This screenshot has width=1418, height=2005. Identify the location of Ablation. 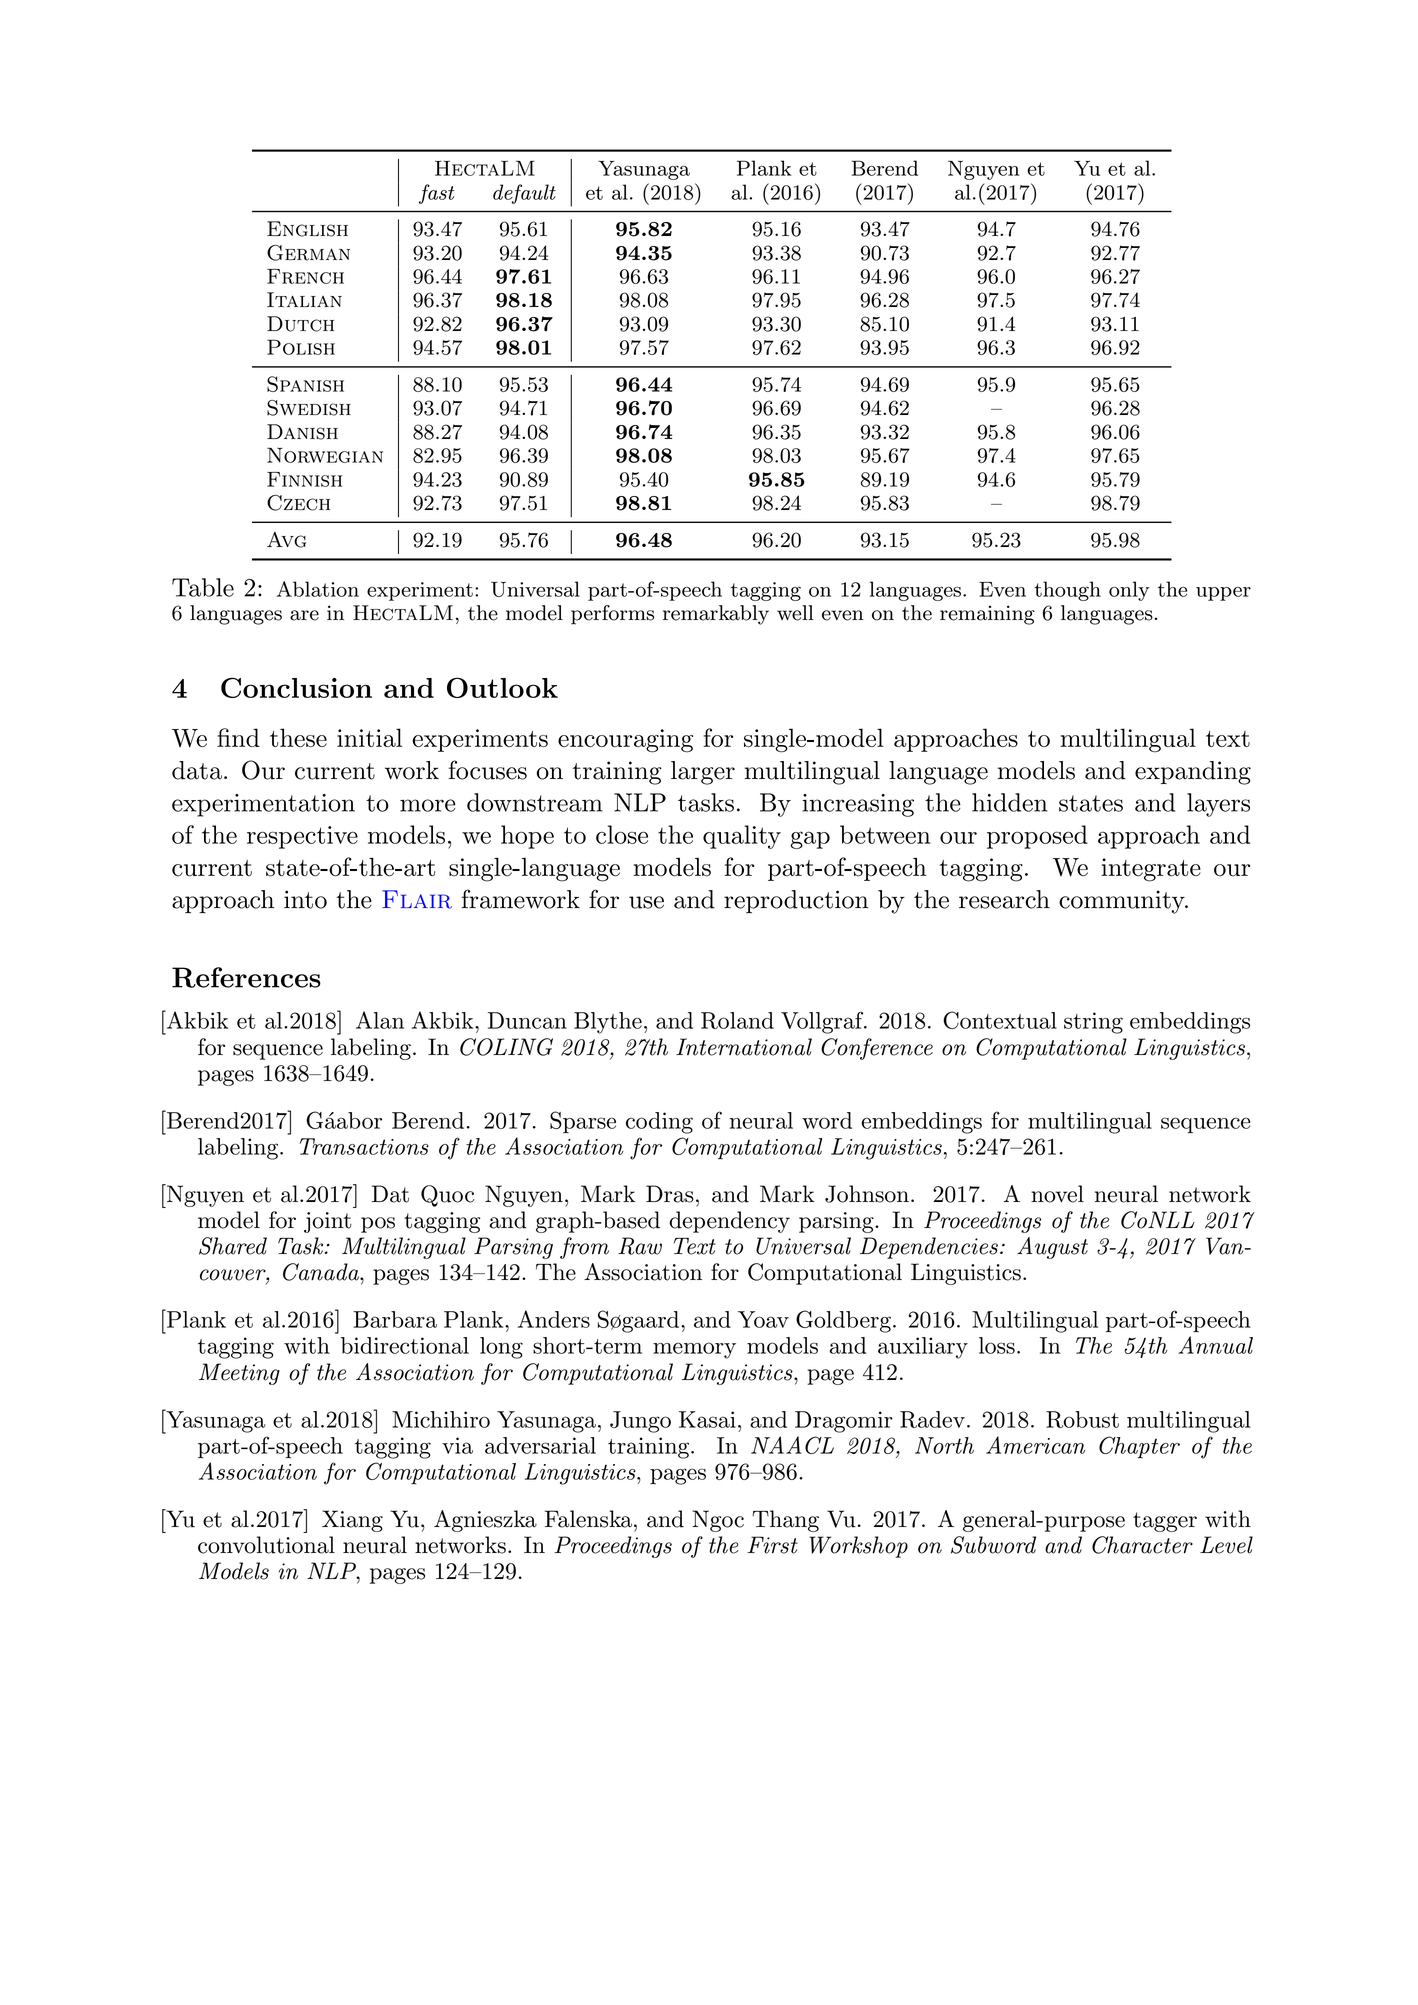
(318, 589).
